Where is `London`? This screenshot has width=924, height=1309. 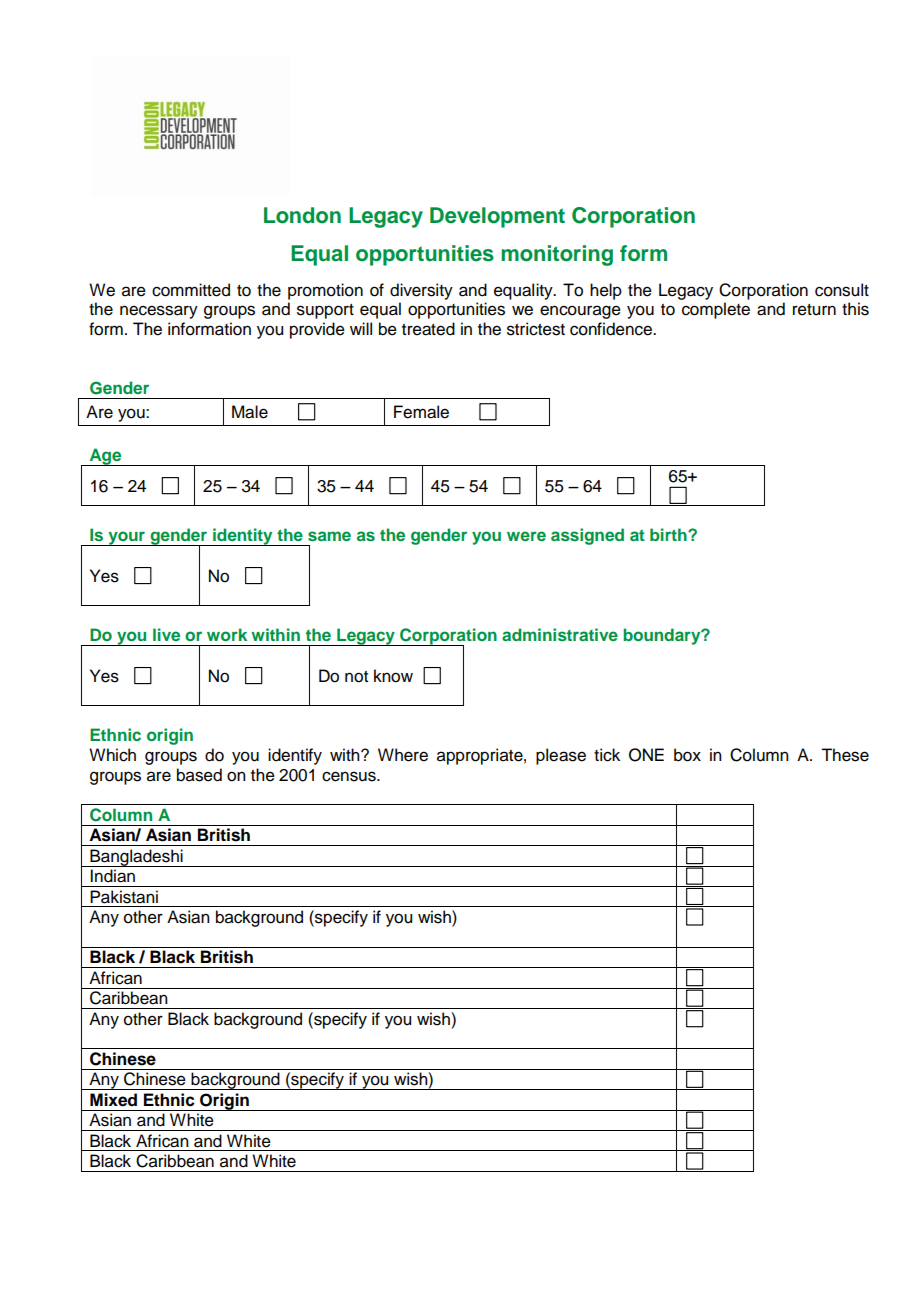 London is located at coordinates (302, 215).
